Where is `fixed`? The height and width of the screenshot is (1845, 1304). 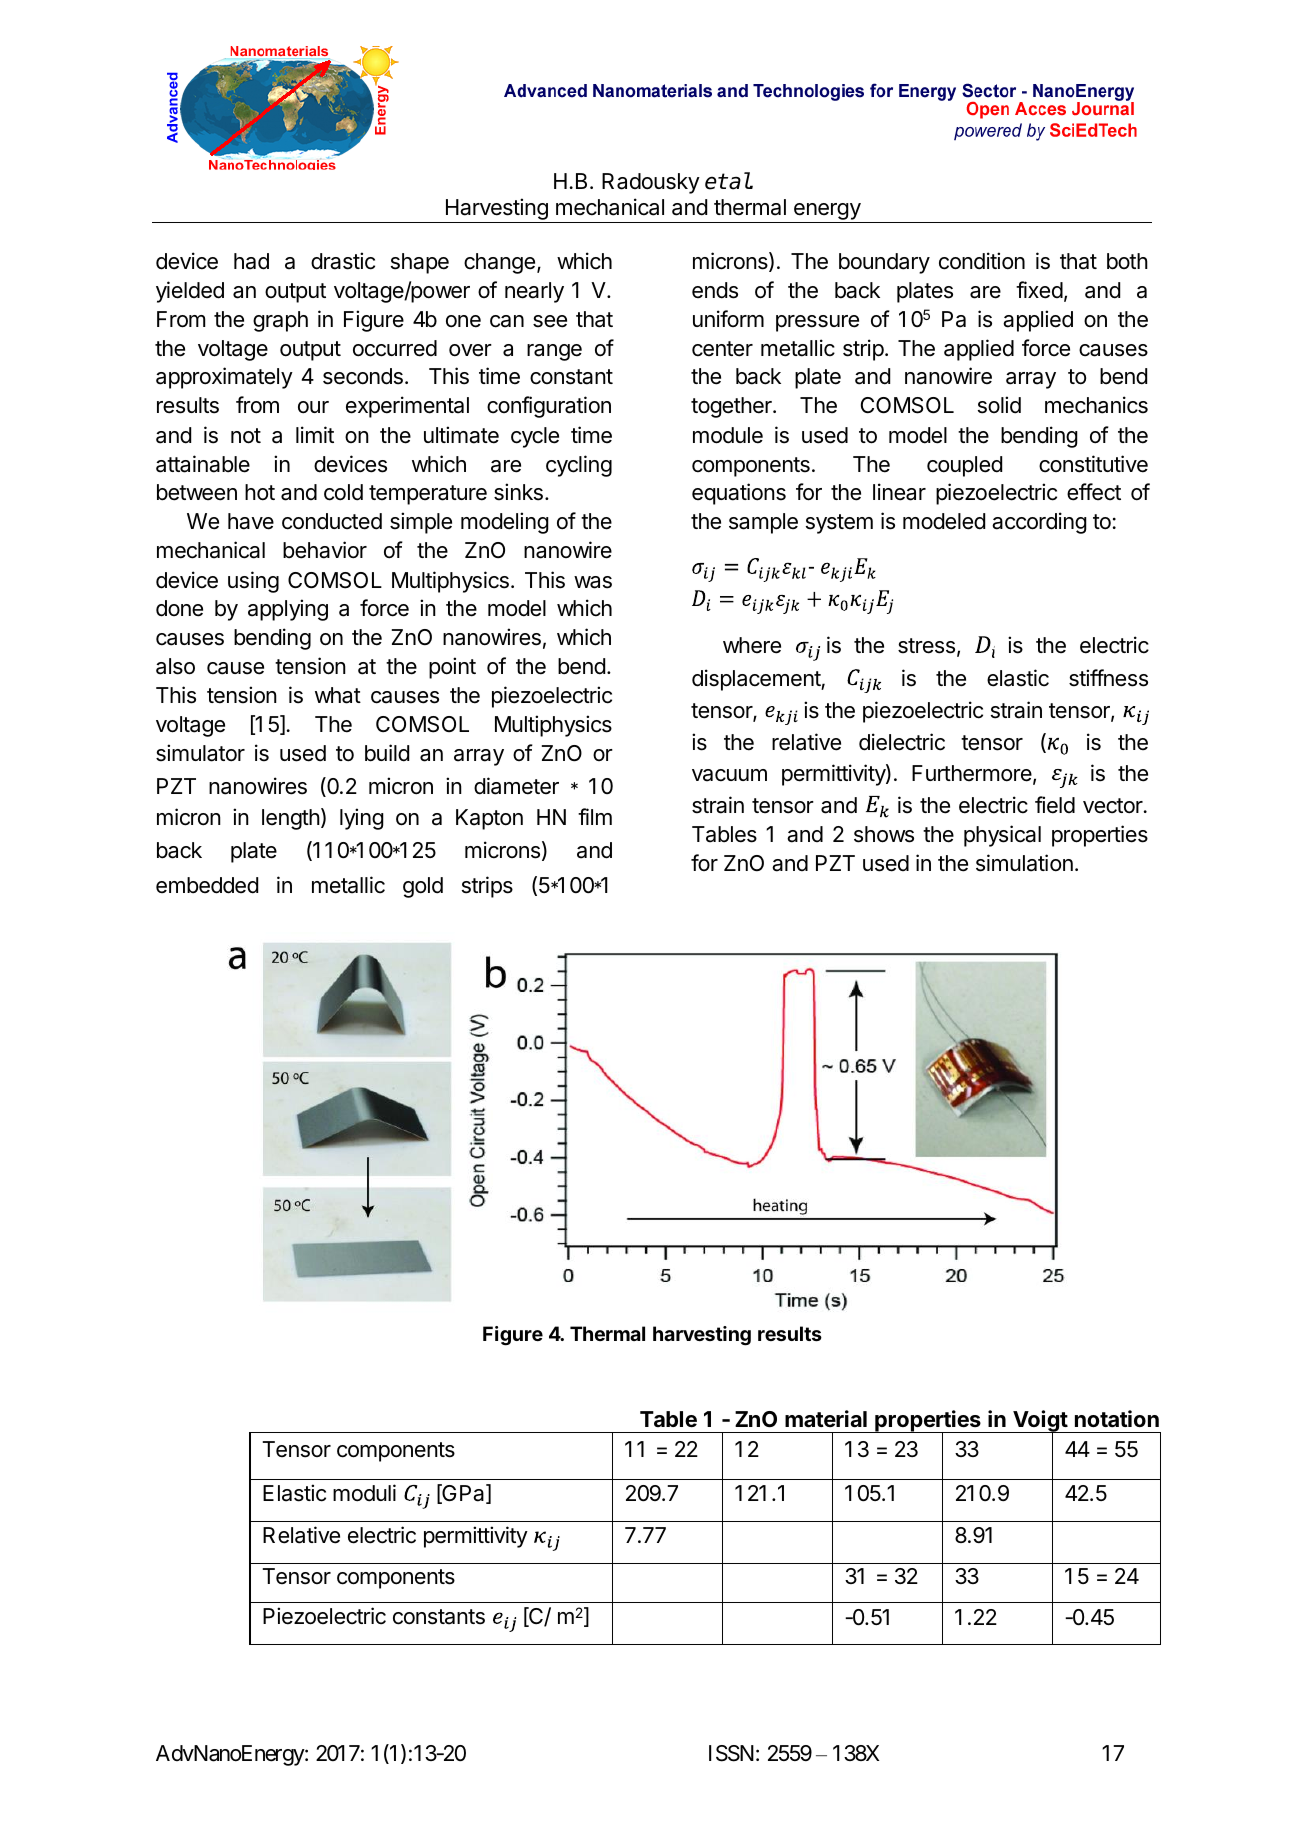 fixed is located at coordinates (1039, 290).
